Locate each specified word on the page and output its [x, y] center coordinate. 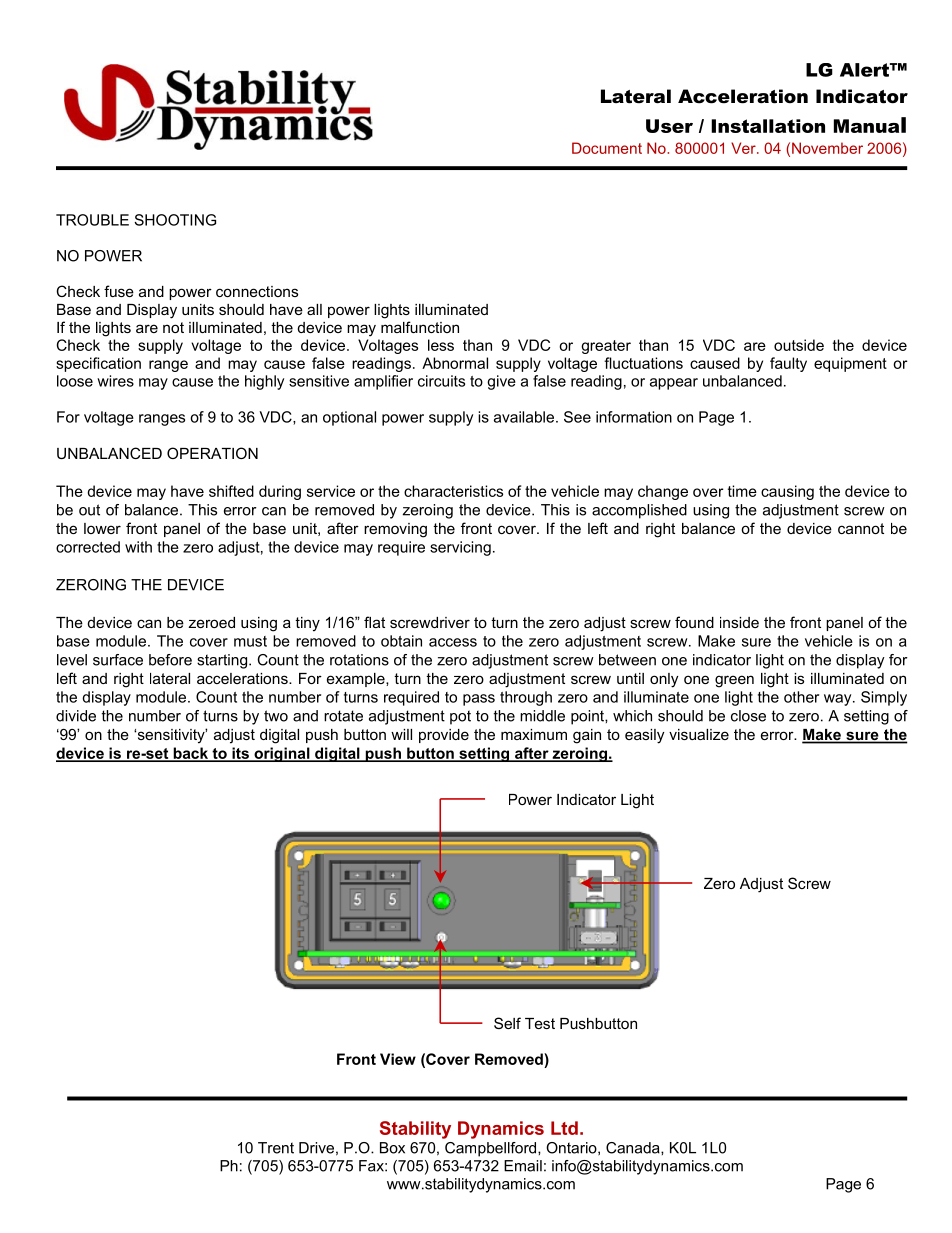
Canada [634, 1148]
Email [523, 1166]
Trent [276, 1148]
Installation [768, 126]
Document [607, 148]
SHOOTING [175, 220]
